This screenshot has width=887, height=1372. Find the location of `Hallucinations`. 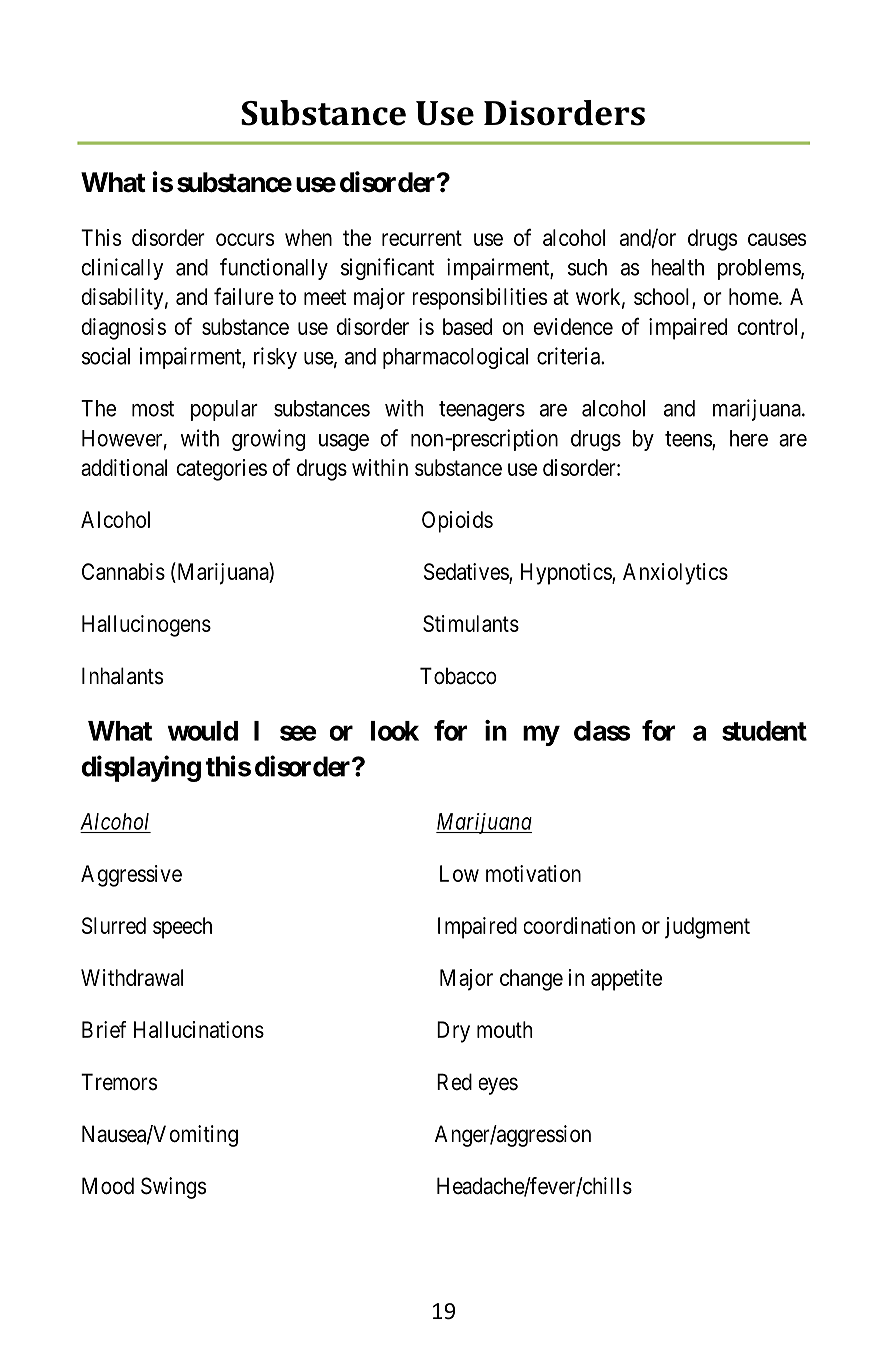

Hallucinations is located at coordinates (199, 1029).
